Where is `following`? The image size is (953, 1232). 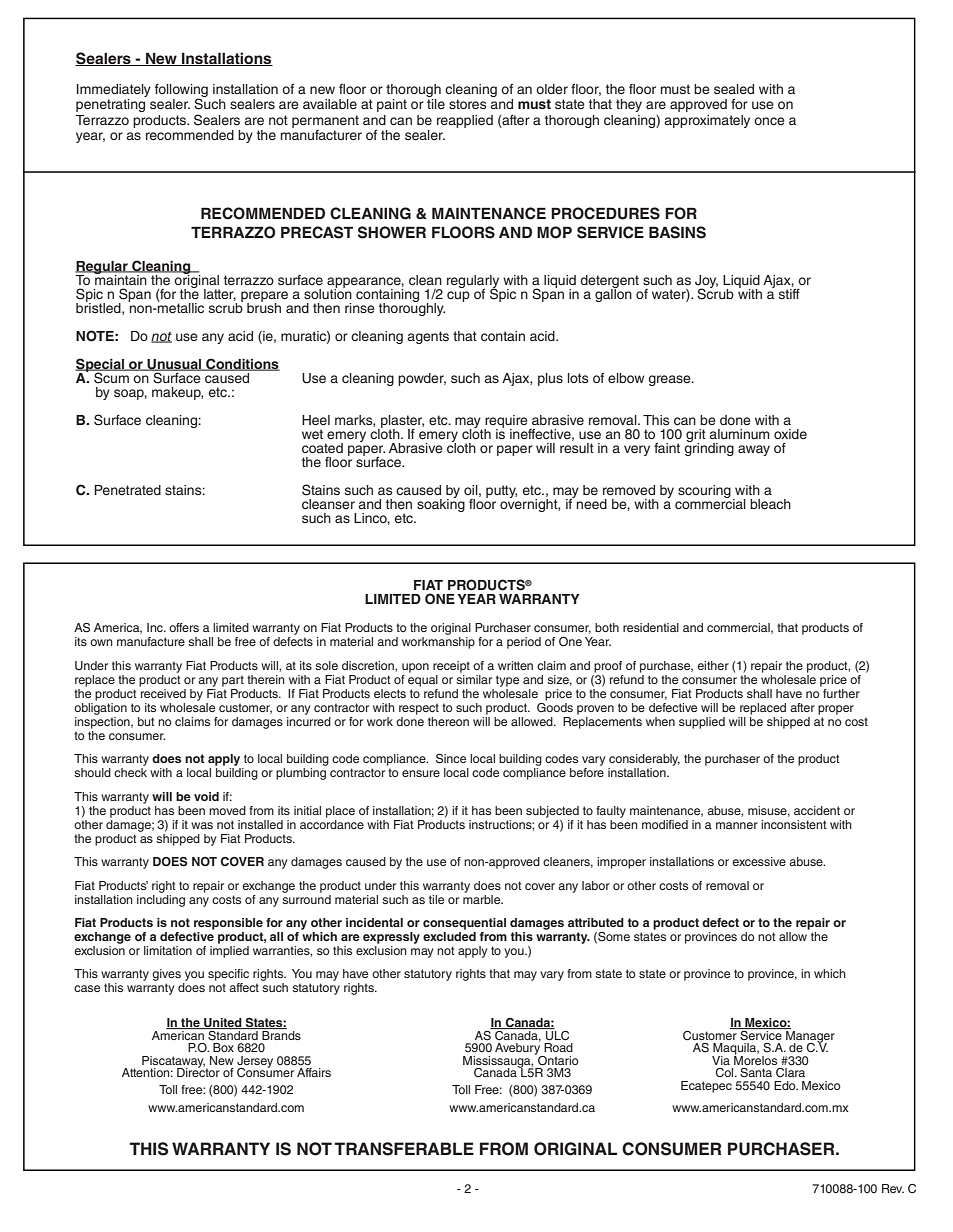 following is located at coordinates (181, 91).
